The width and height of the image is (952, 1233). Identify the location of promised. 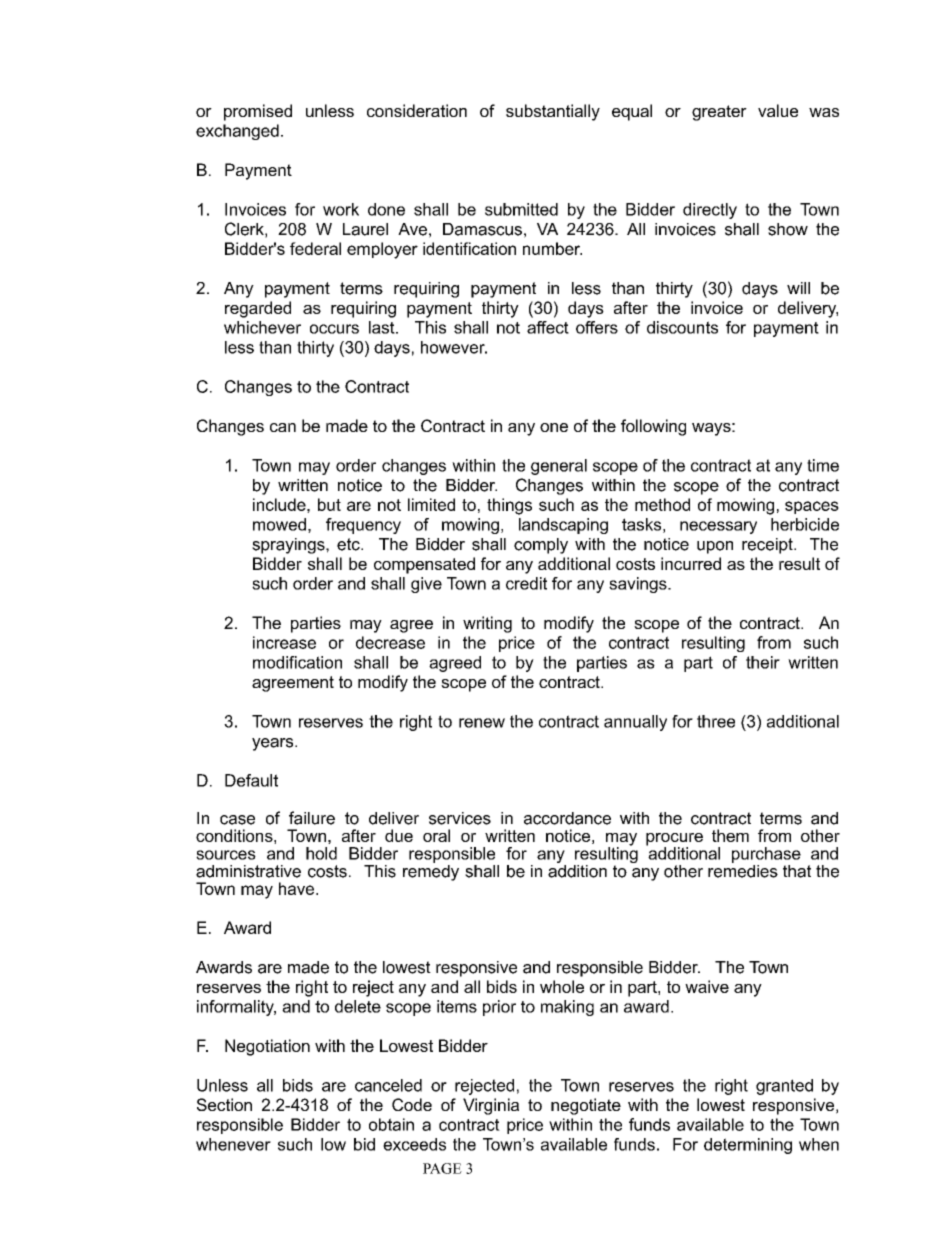
(258, 112).
